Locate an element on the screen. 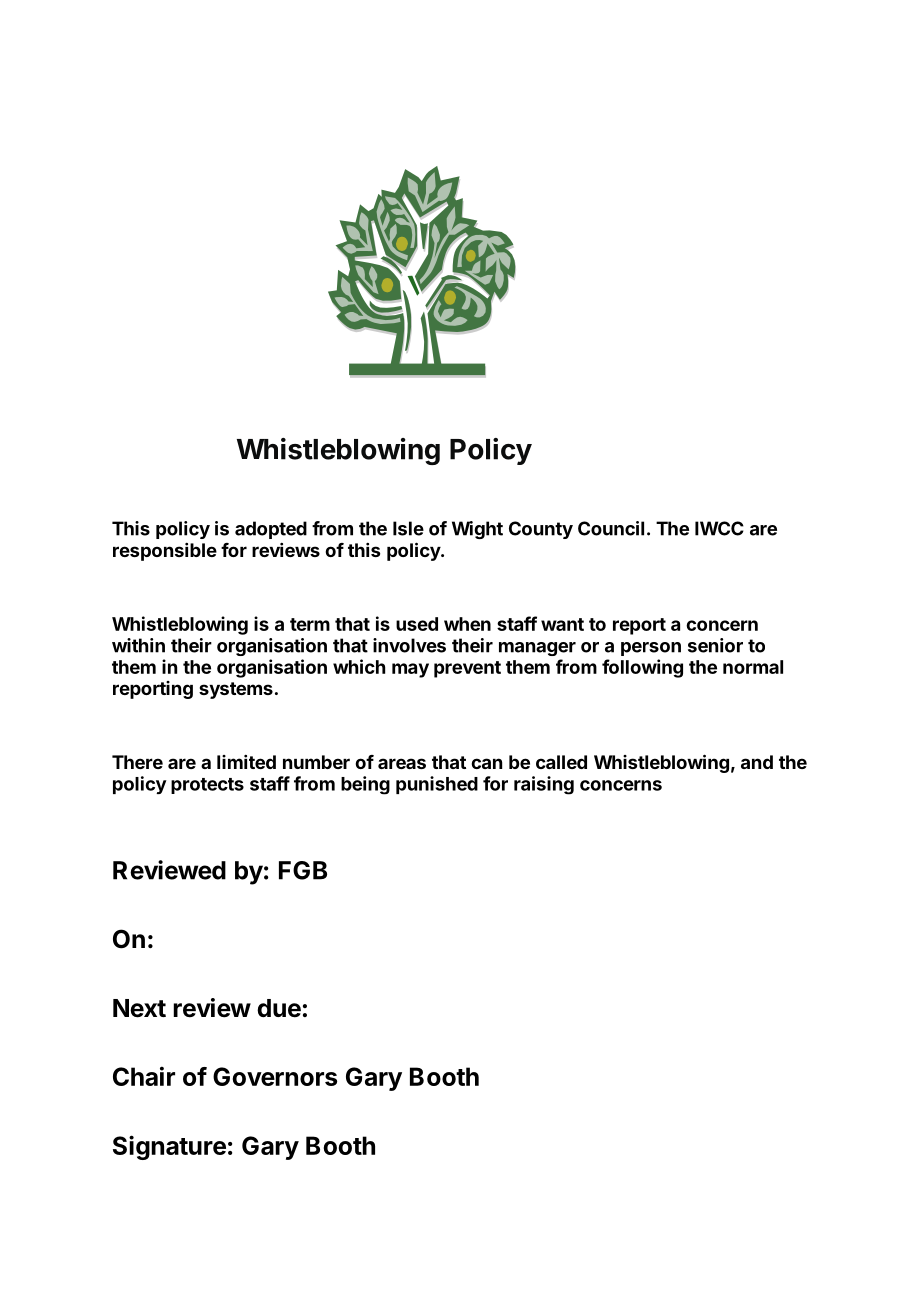 This screenshot has height=1308, width=924. Signature is located at coordinates (169, 1147).
